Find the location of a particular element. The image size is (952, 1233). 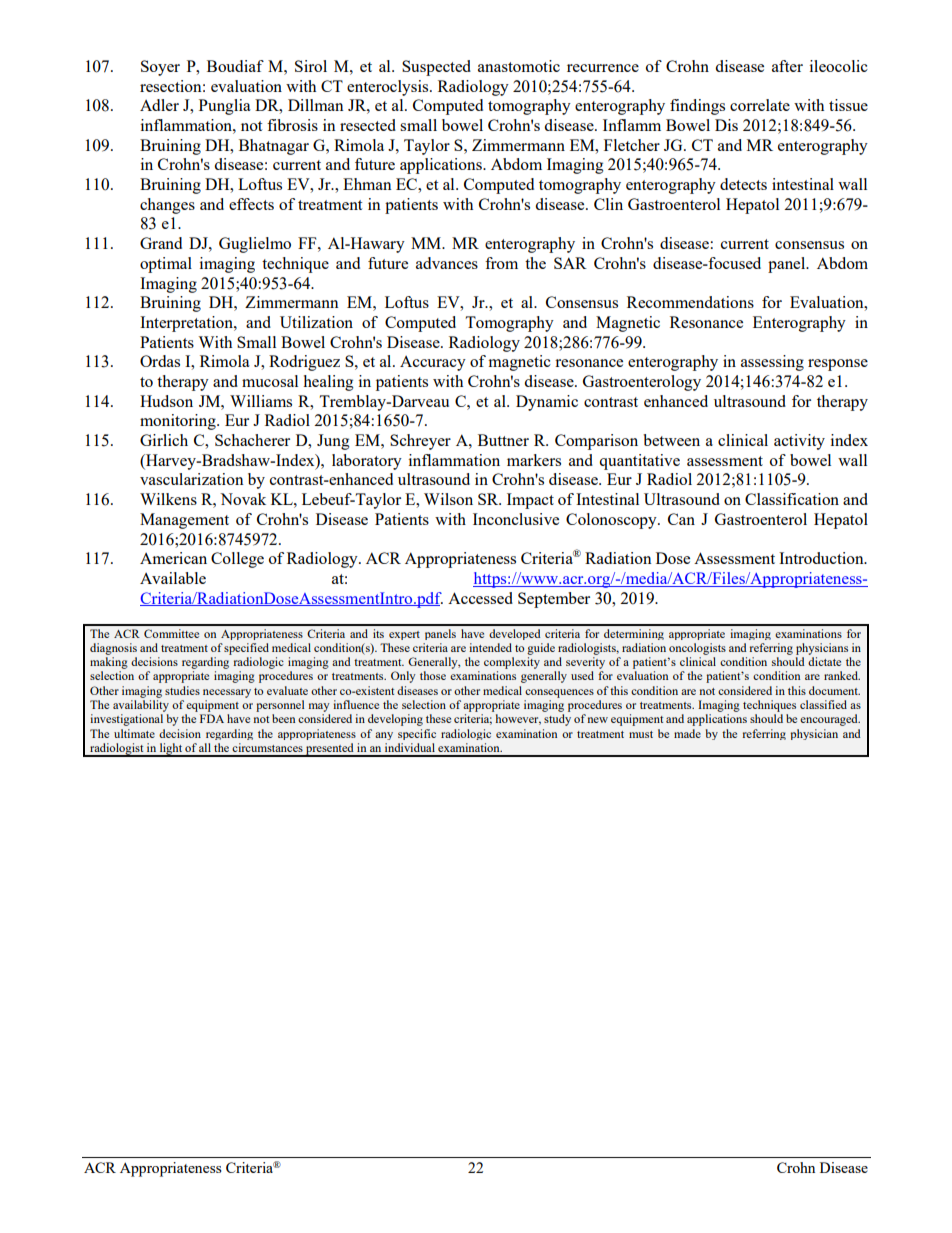

Hudson is located at coordinates (166, 401).
